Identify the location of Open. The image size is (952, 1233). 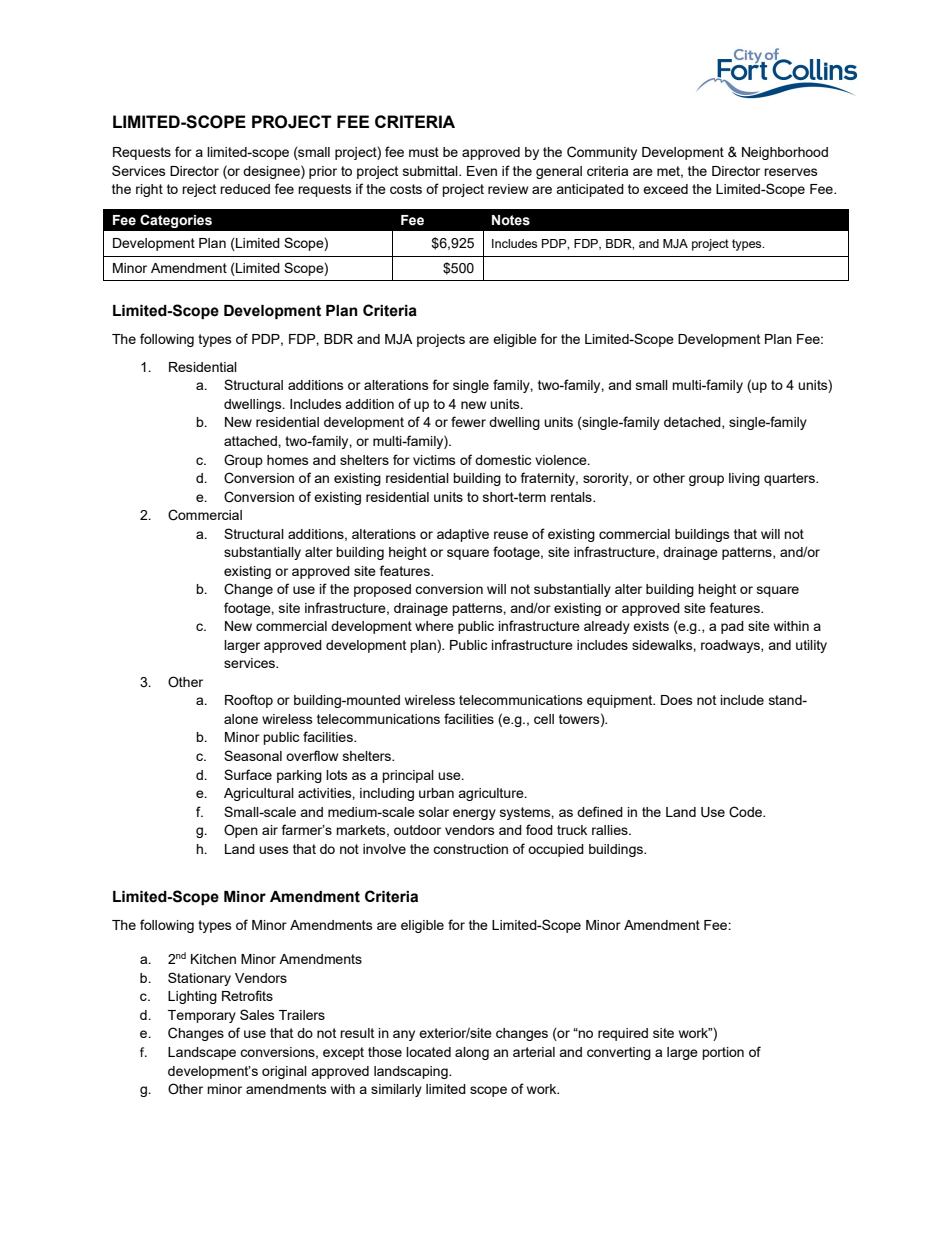
(241, 831).
